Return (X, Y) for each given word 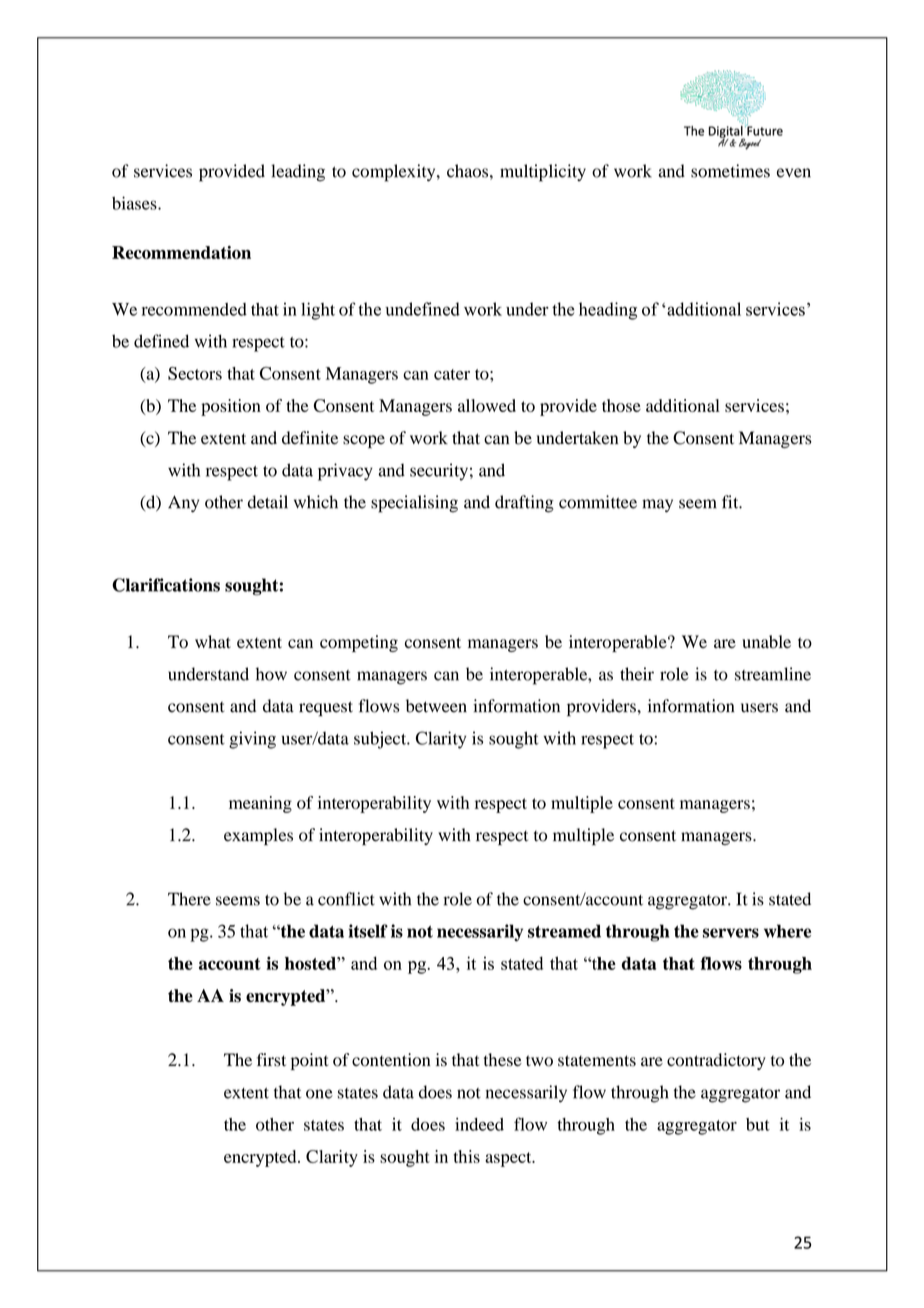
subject (381, 740)
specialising (414, 504)
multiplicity (543, 173)
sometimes (730, 171)
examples (258, 836)
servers (731, 933)
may (657, 505)
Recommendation (181, 252)
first (271, 1060)
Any (183, 503)
